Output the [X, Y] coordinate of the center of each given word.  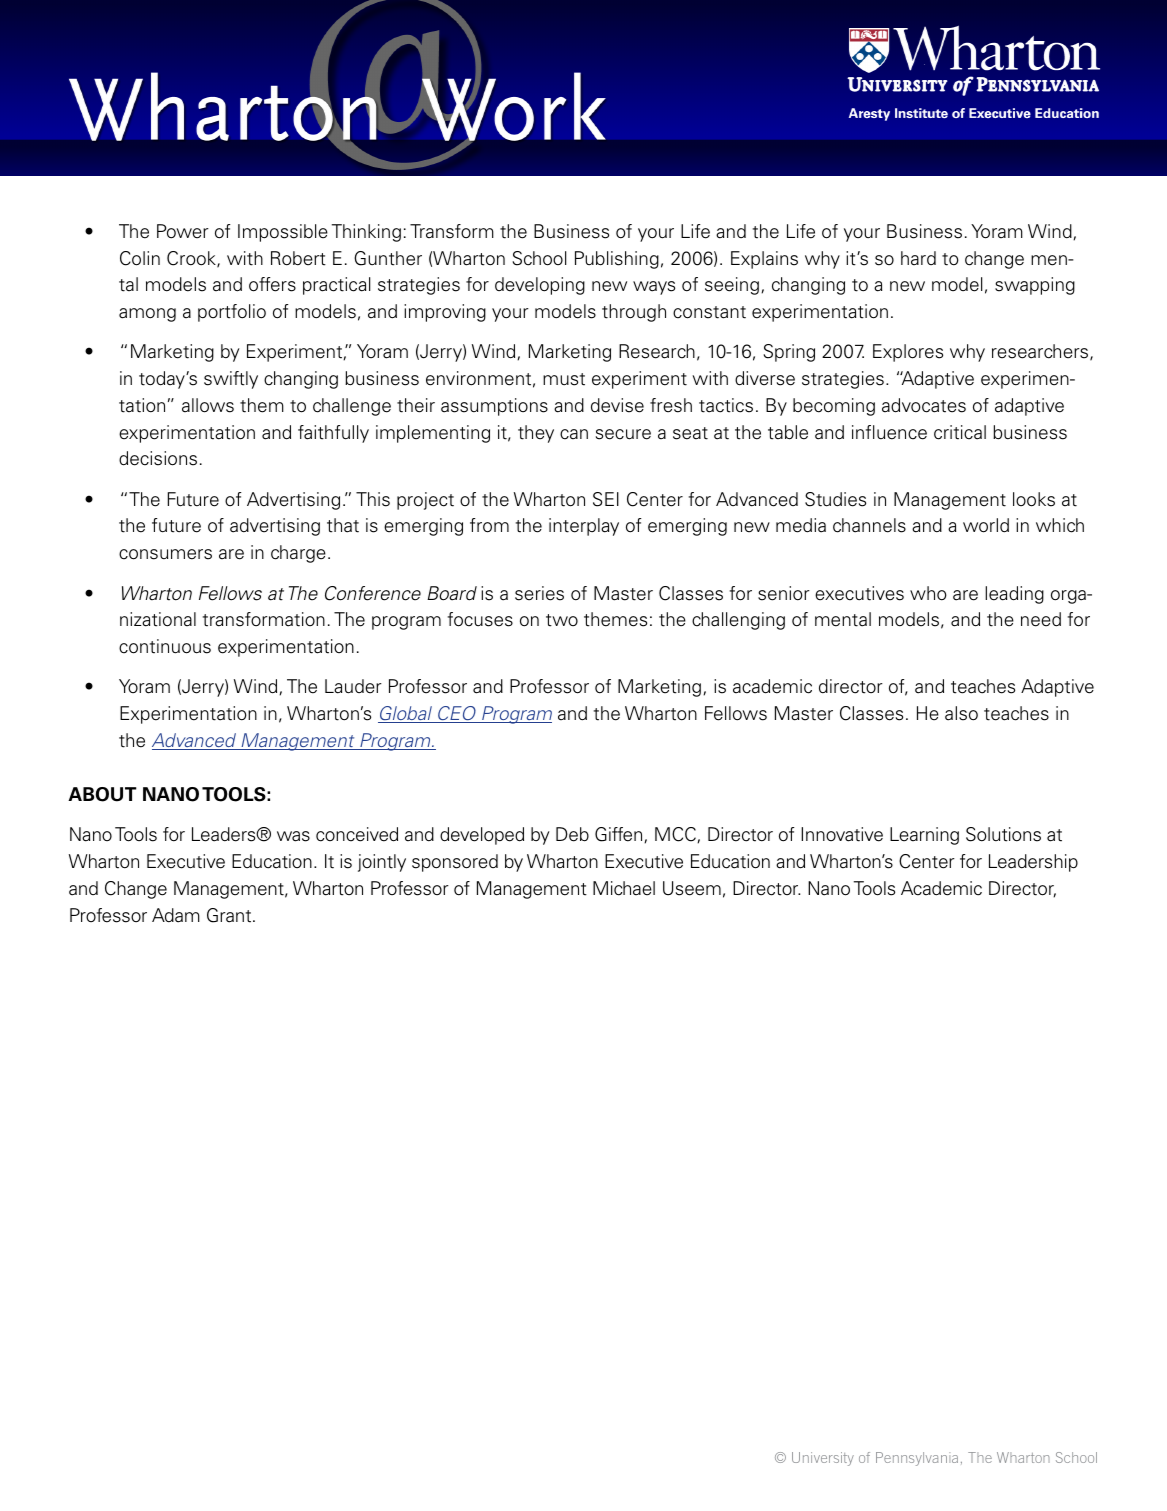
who [928, 593]
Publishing [617, 260]
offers [272, 284]
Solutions [1003, 834]
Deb [572, 834]
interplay [584, 527]
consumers [165, 554]
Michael [624, 888]
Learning [924, 836]
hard [918, 258]
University [823, 1459]
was [293, 836]
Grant [230, 915]
